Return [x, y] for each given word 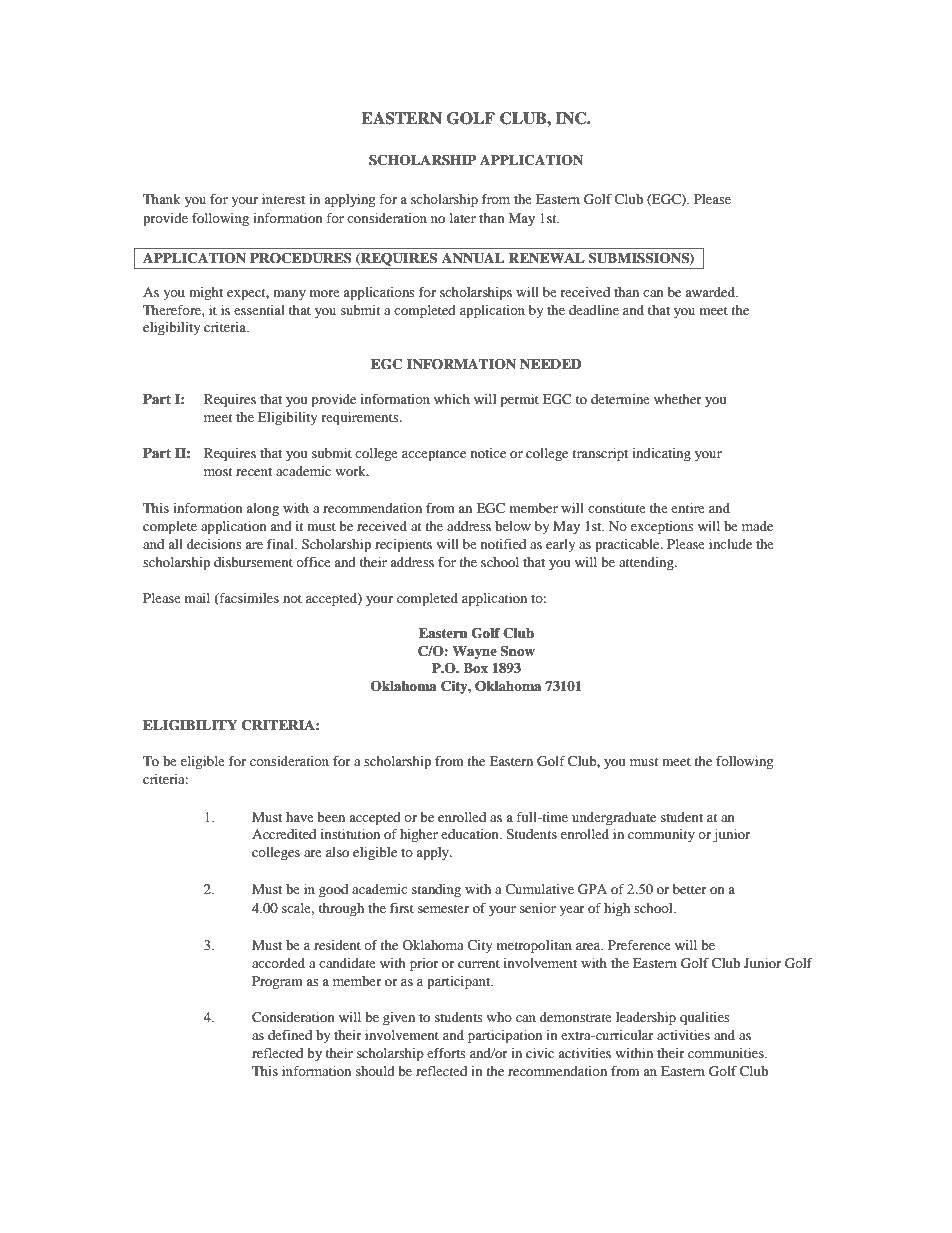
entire [688, 508]
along [262, 509]
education [471, 834]
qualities [705, 1019]
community [661, 835]
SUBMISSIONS [640, 259]
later [463, 218]
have [300, 817]
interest [283, 199]
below [513, 526]
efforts [446, 1053]
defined [290, 1035]
